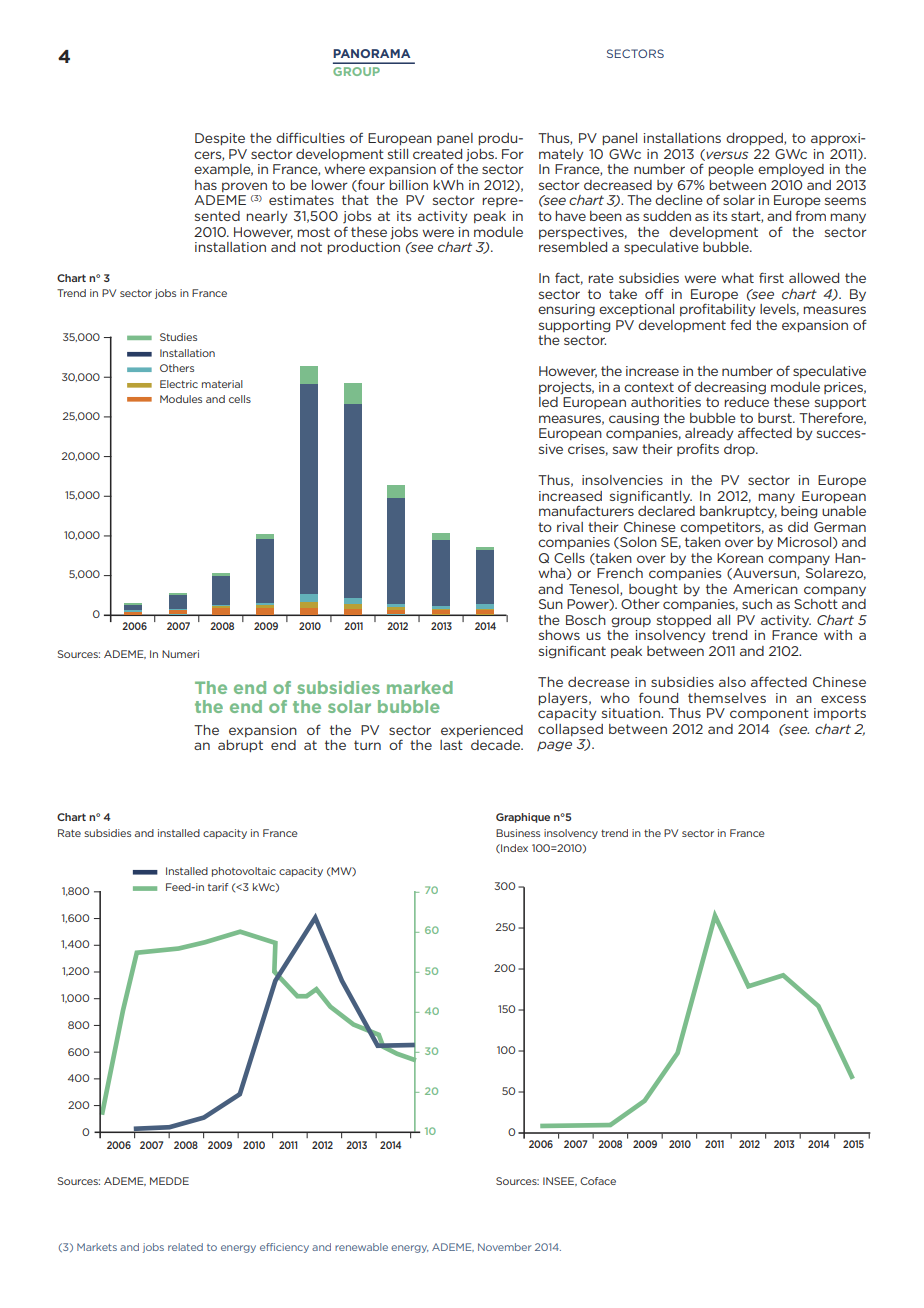  I want to click on created, so click(437, 154).
